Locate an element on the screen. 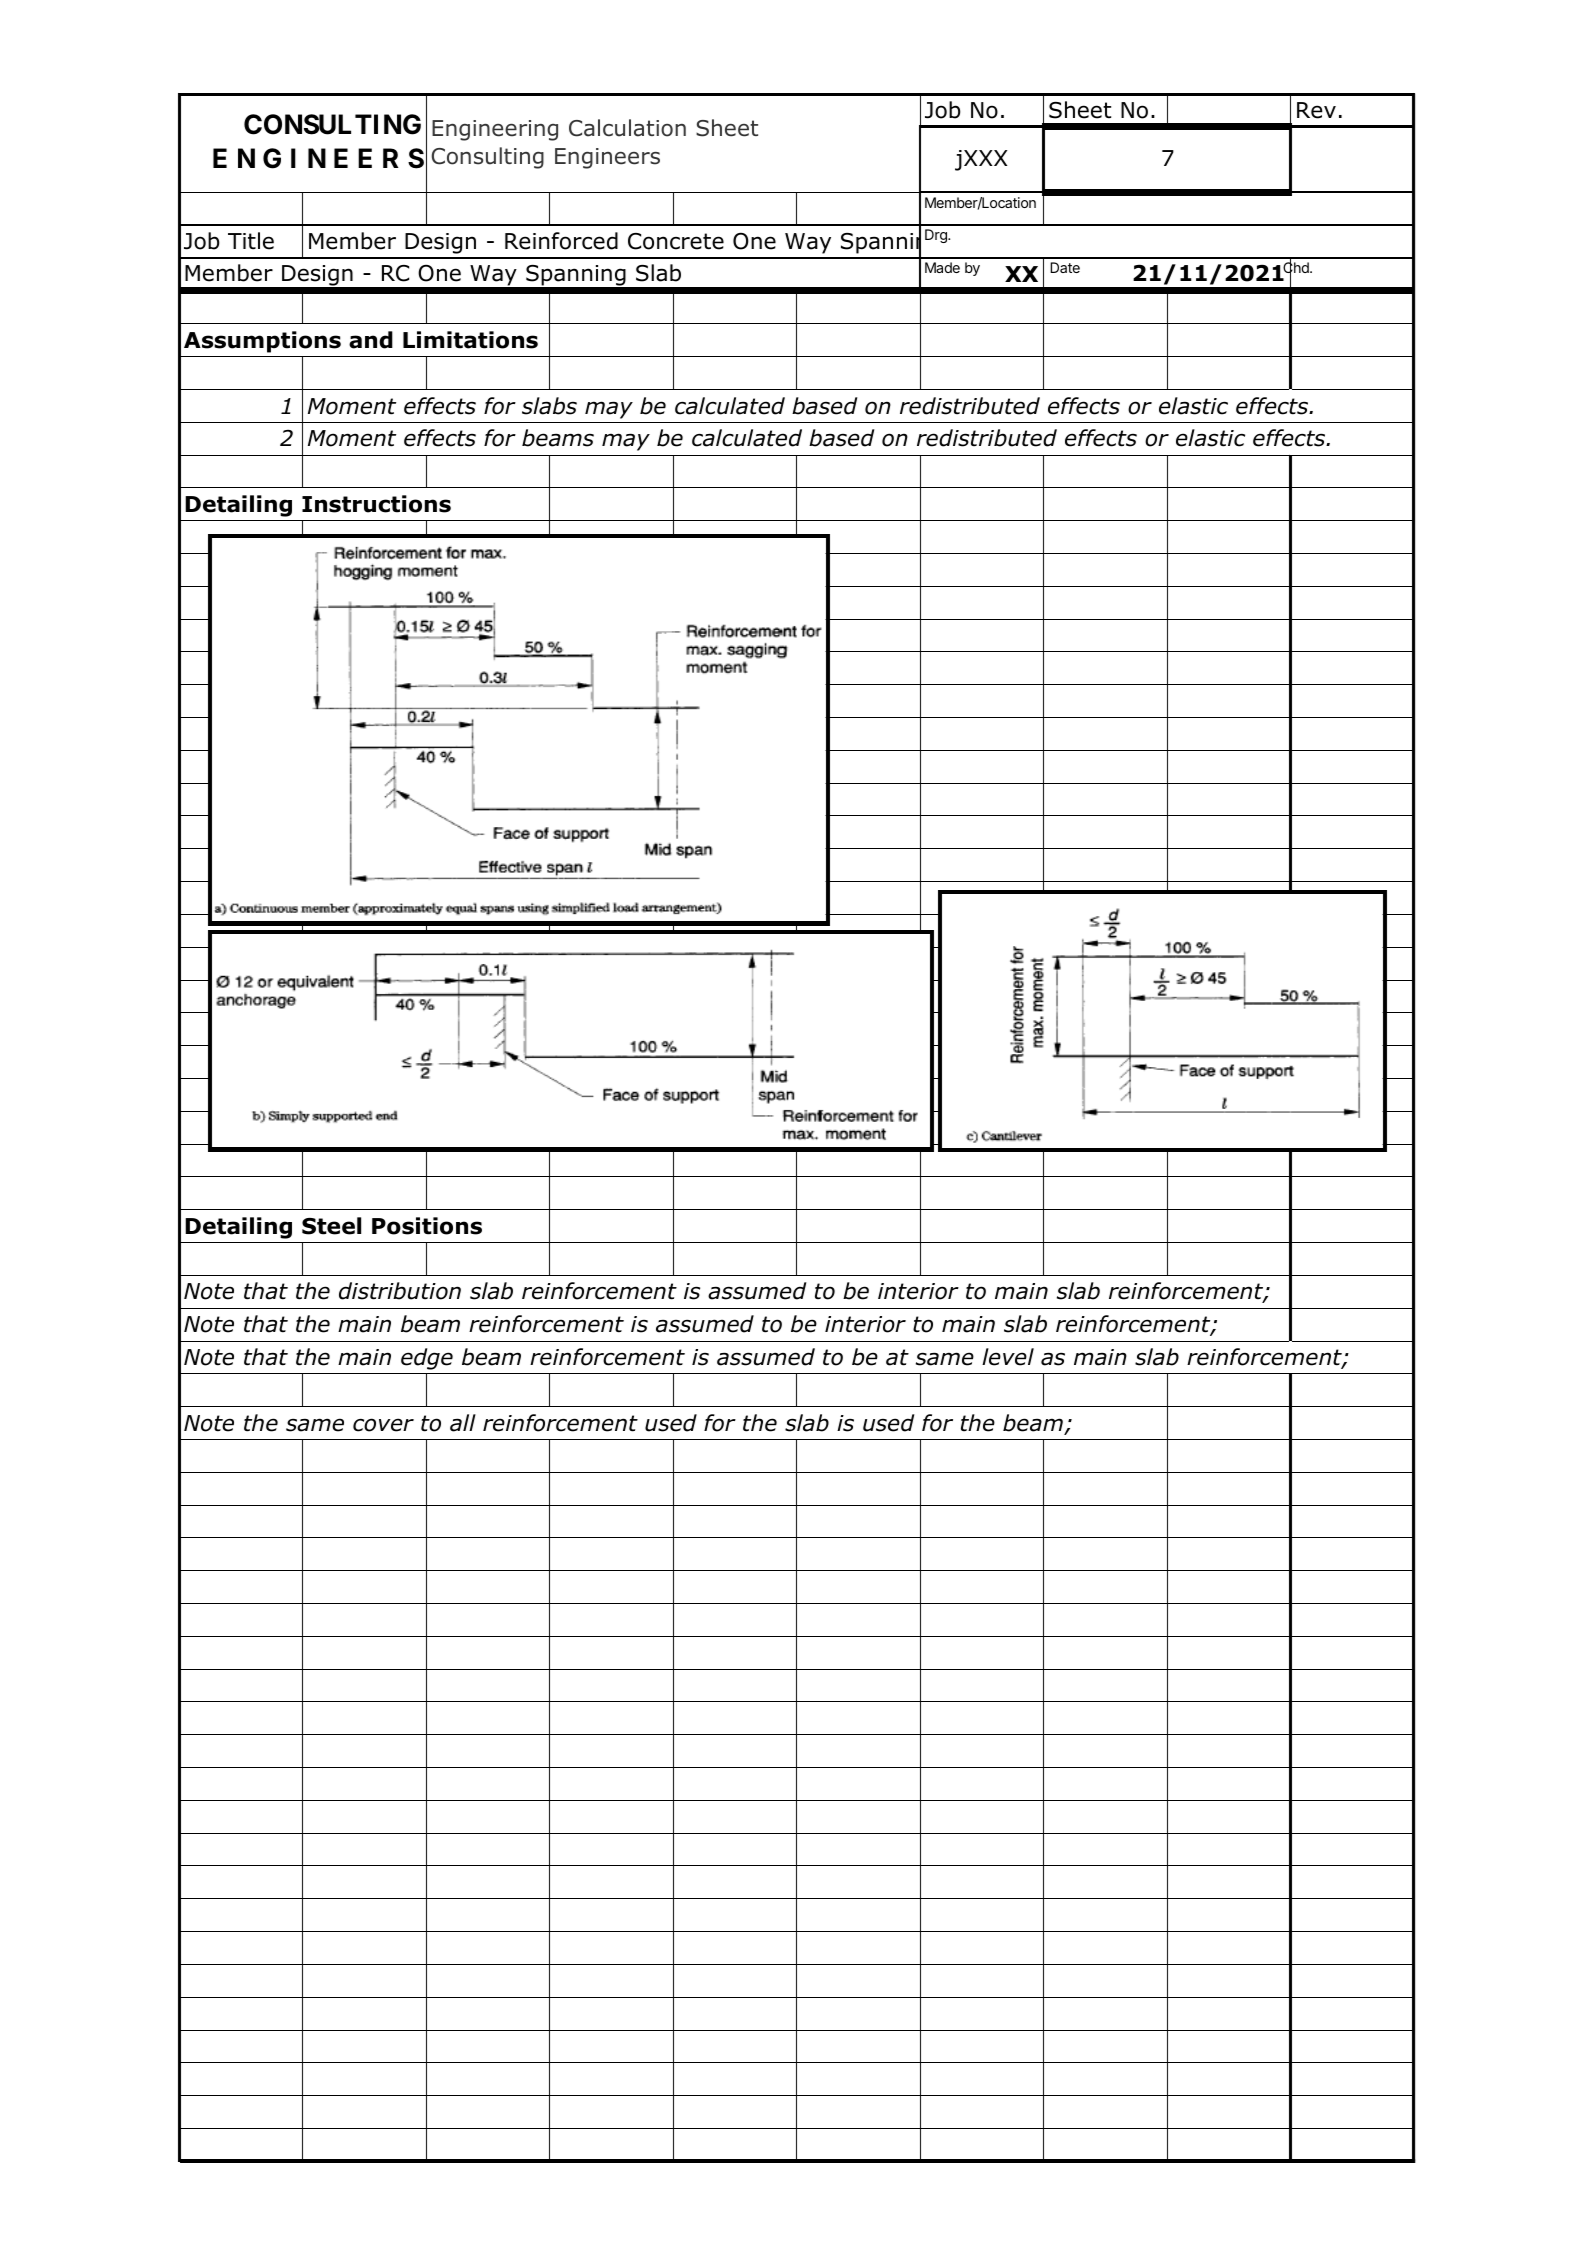 The width and height of the screenshot is (1595, 2257). Calculation is located at coordinates (627, 128).
